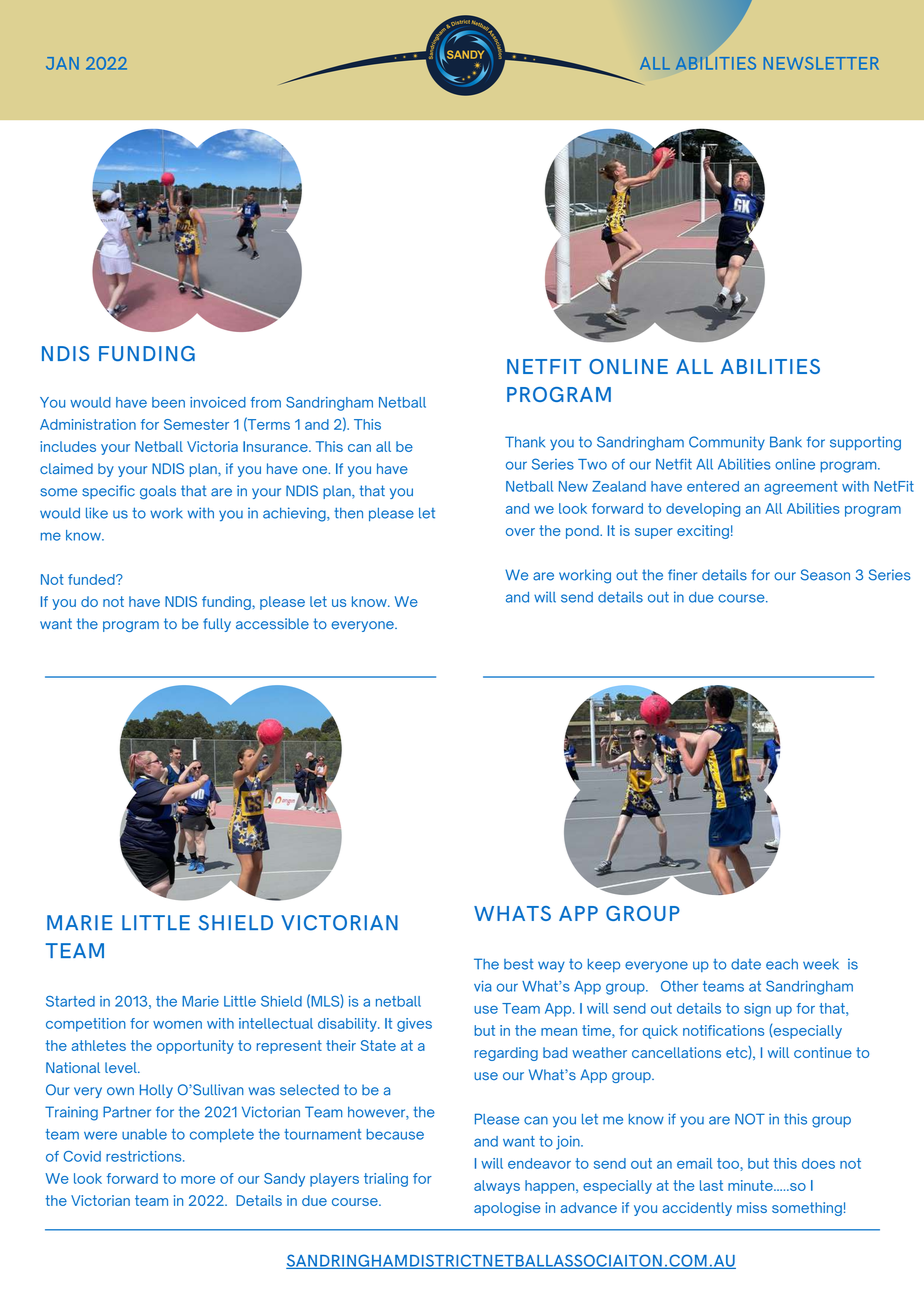 This screenshot has height=1308, width=924. What do you see at coordinates (786, 442) in the screenshot?
I see `Bank` at bounding box center [786, 442].
